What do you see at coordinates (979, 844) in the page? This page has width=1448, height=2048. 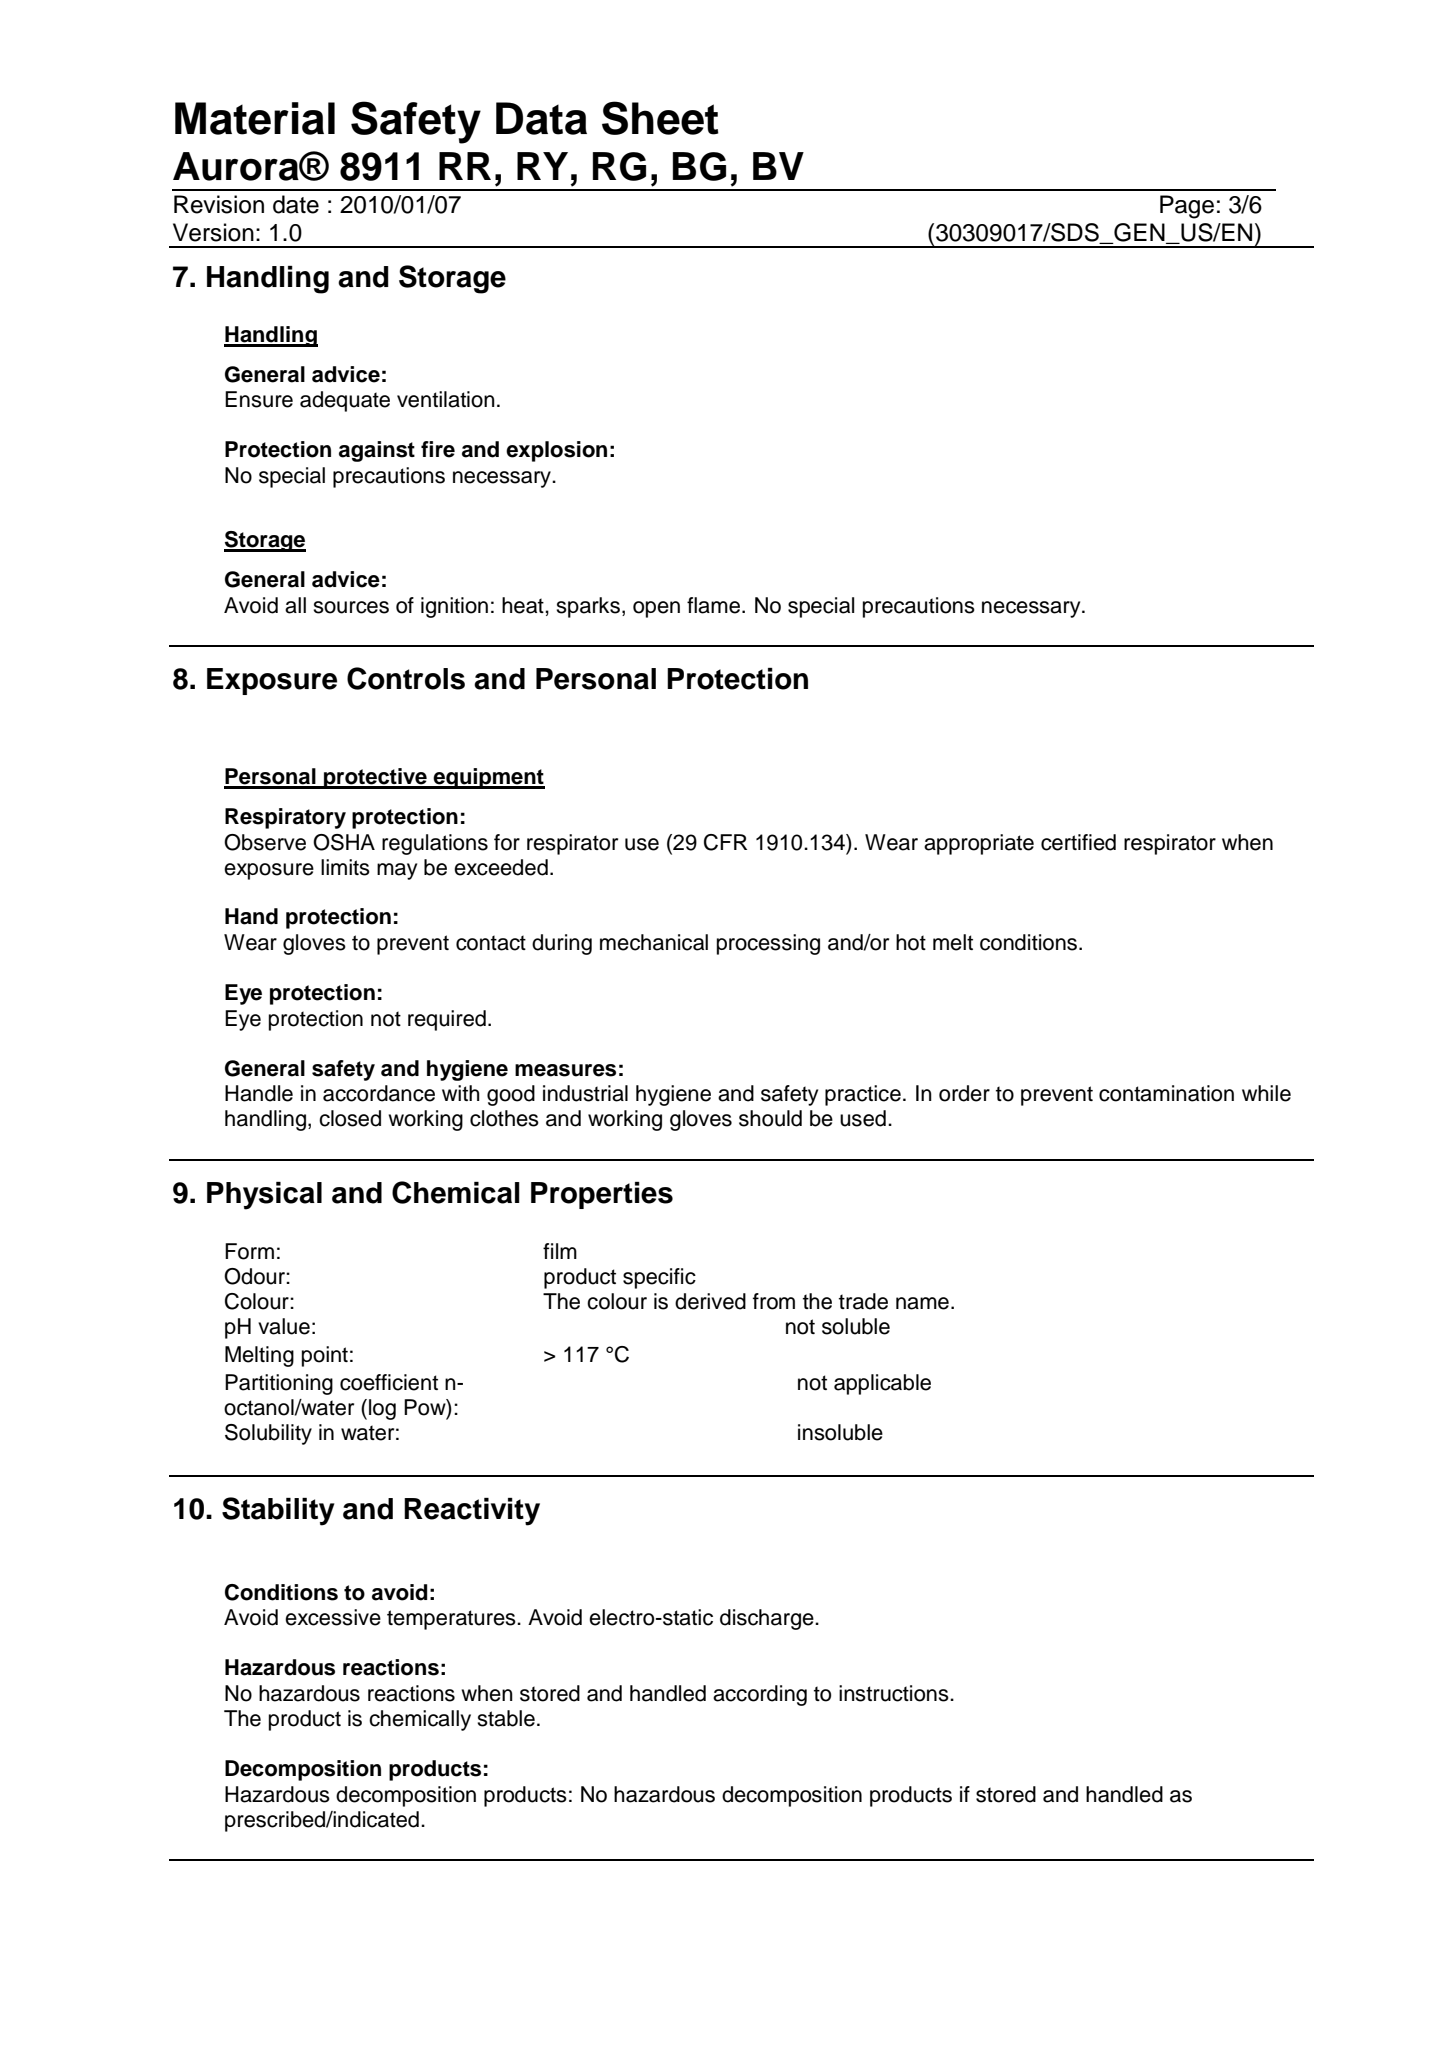 I see `appropriate` at bounding box center [979, 844].
